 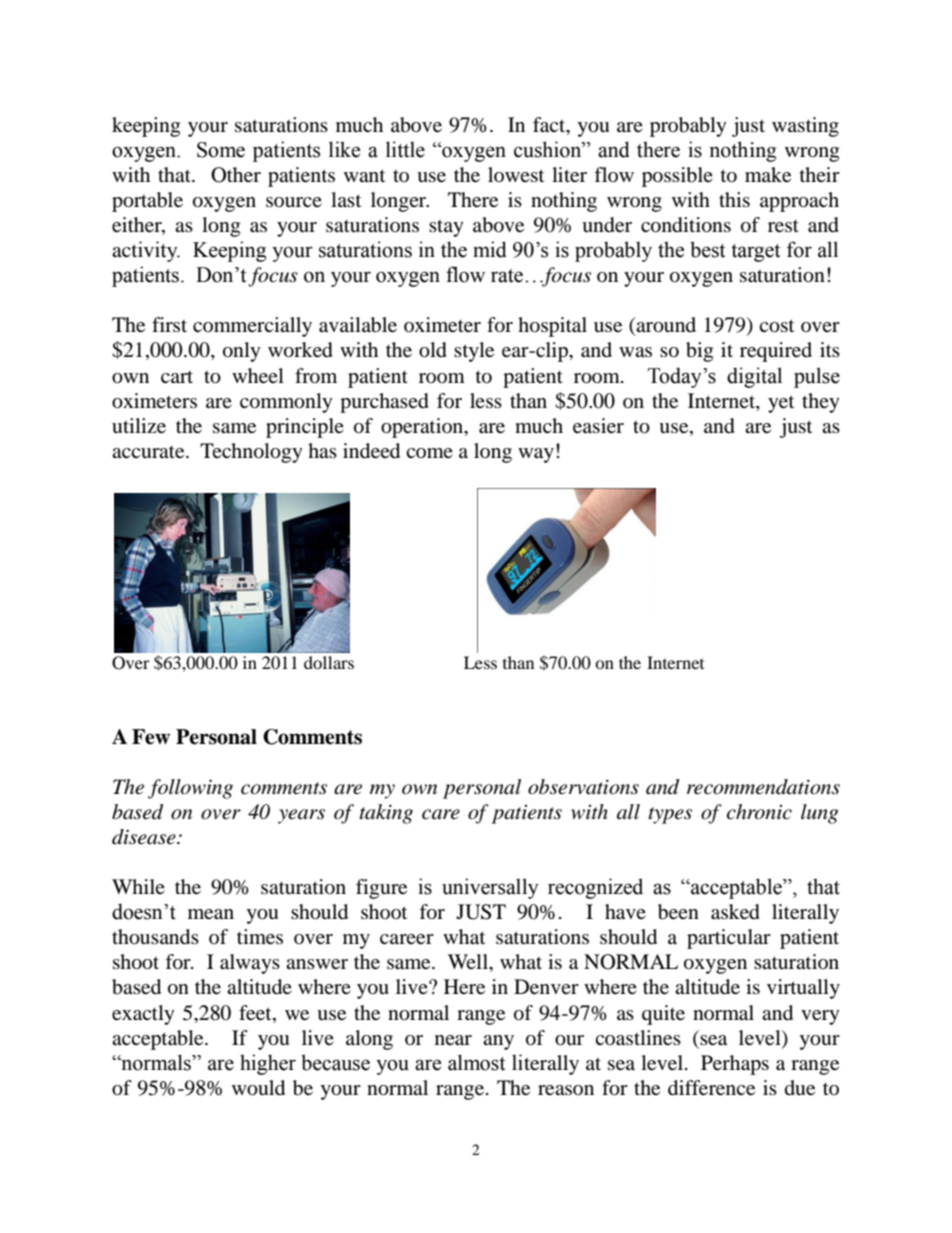 I want to click on asked, so click(x=735, y=912).
